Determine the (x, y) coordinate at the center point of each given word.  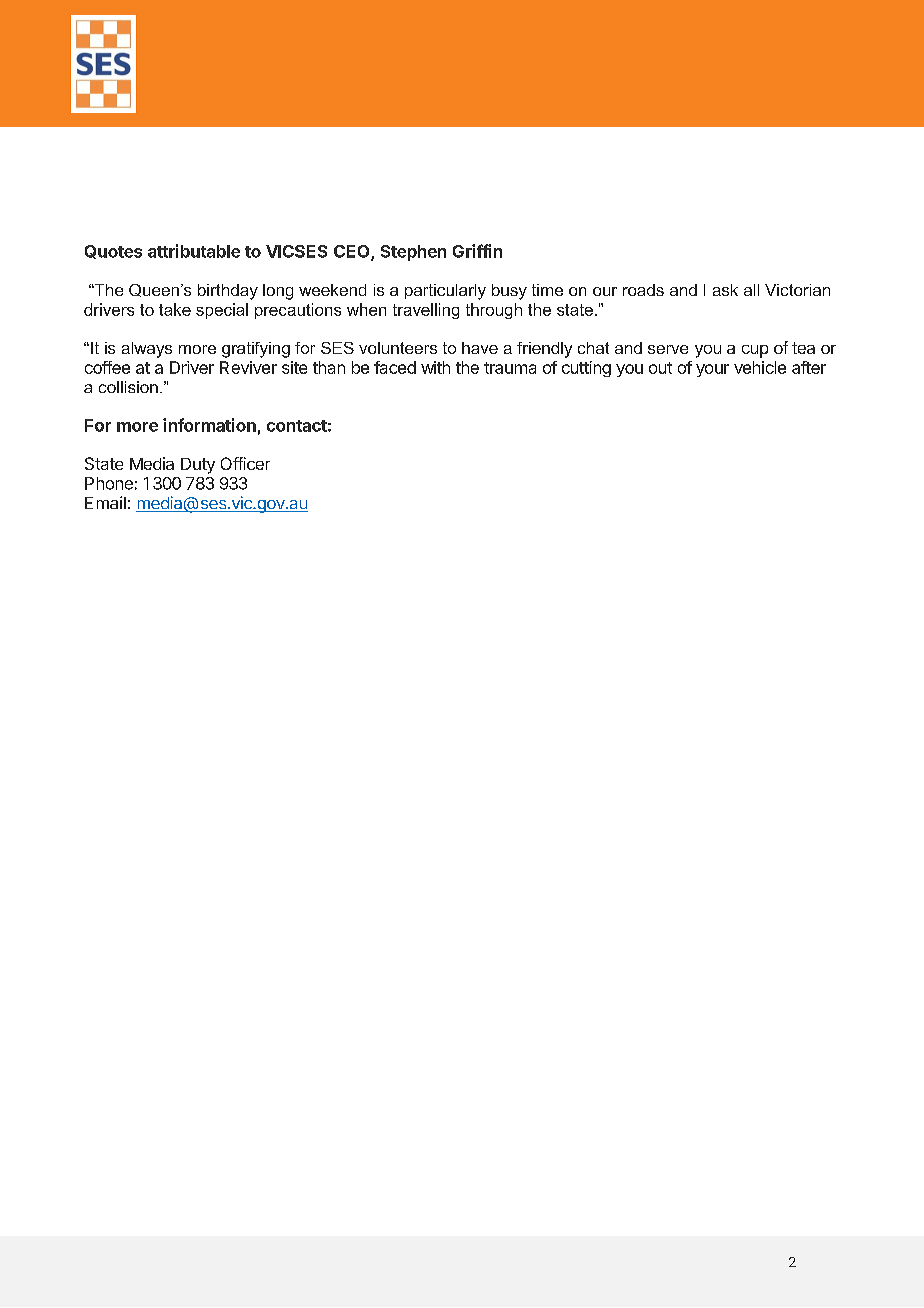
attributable (194, 251)
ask (725, 290)
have (480, 348)
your (712, 370)
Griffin (477, 251)
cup (755, 351)
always (147, 350)
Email (105, 502)
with (435, 367)
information (209, 425)
